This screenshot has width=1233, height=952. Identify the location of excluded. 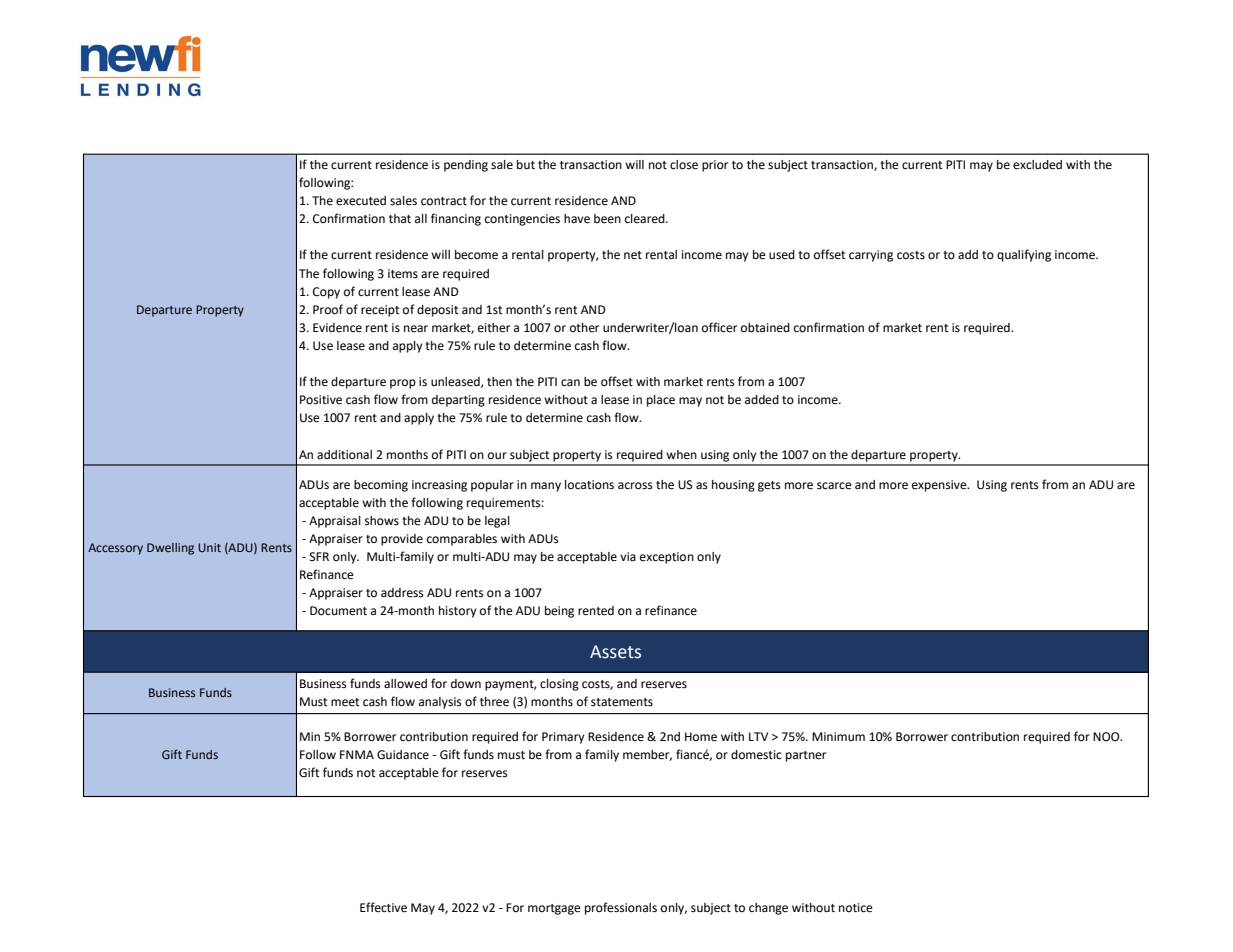
(1037, 165).
